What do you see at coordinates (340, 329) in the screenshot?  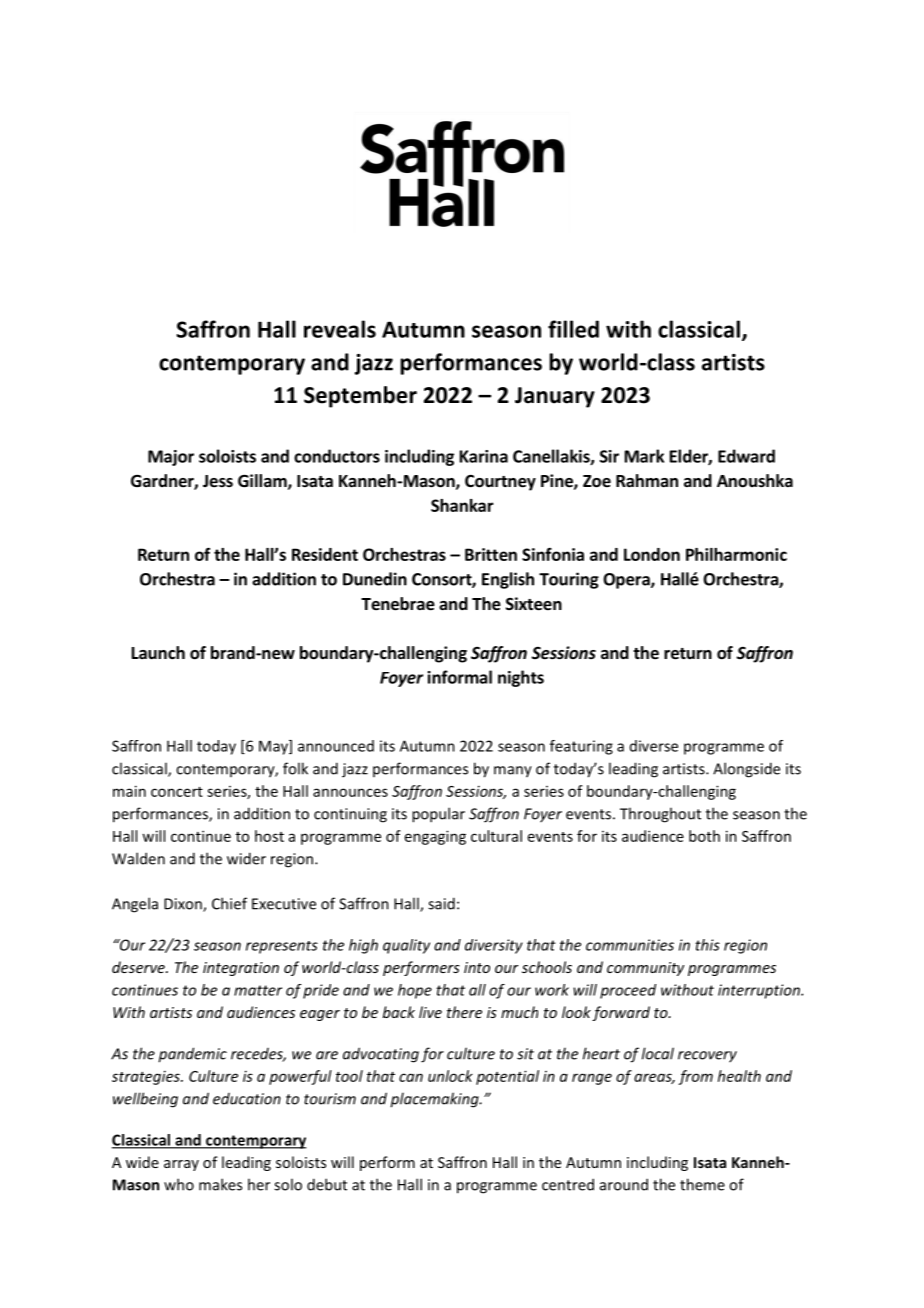 I see `reveals` at bounding box center [340, 329].
